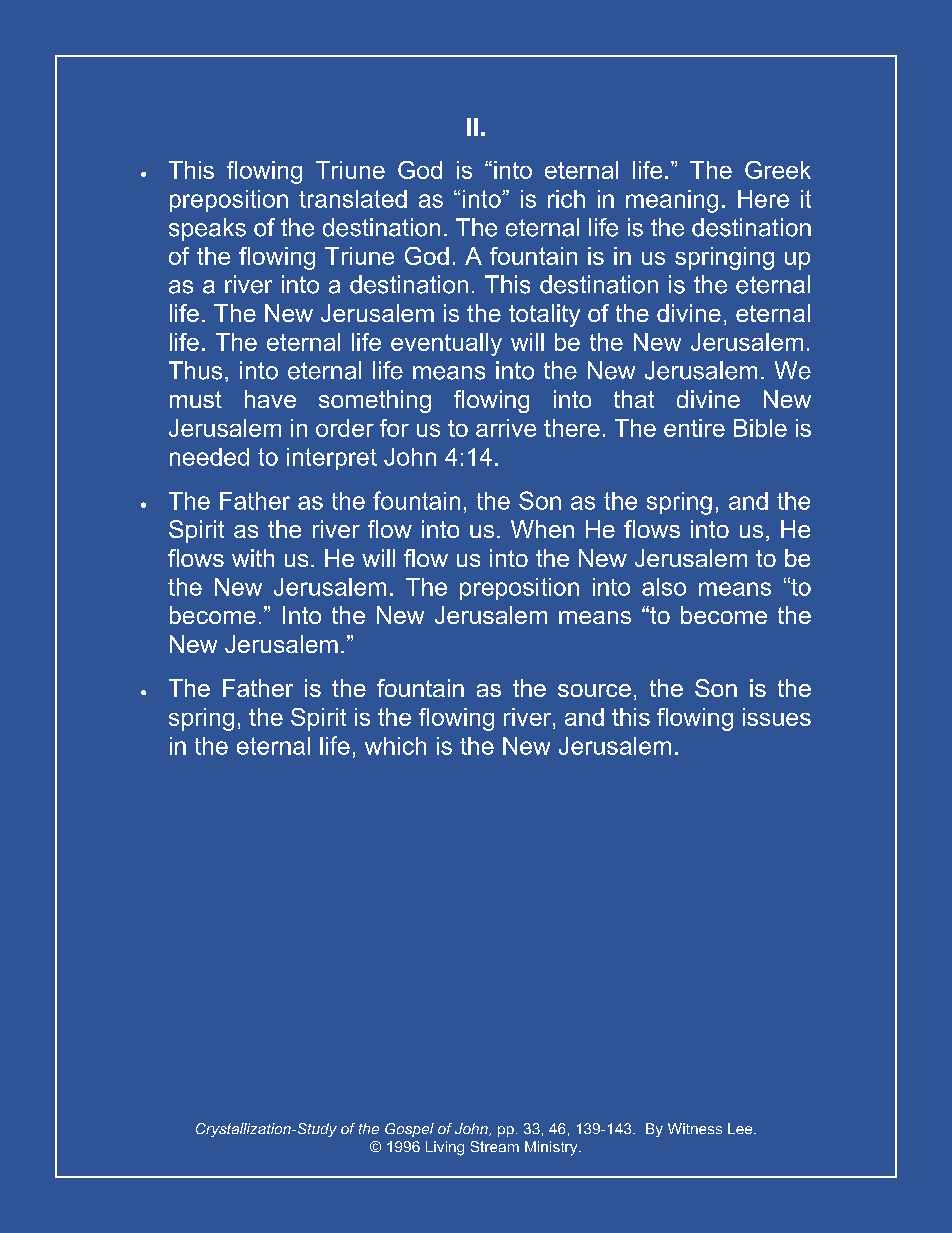  I want to click on When, so click(542, 529).
